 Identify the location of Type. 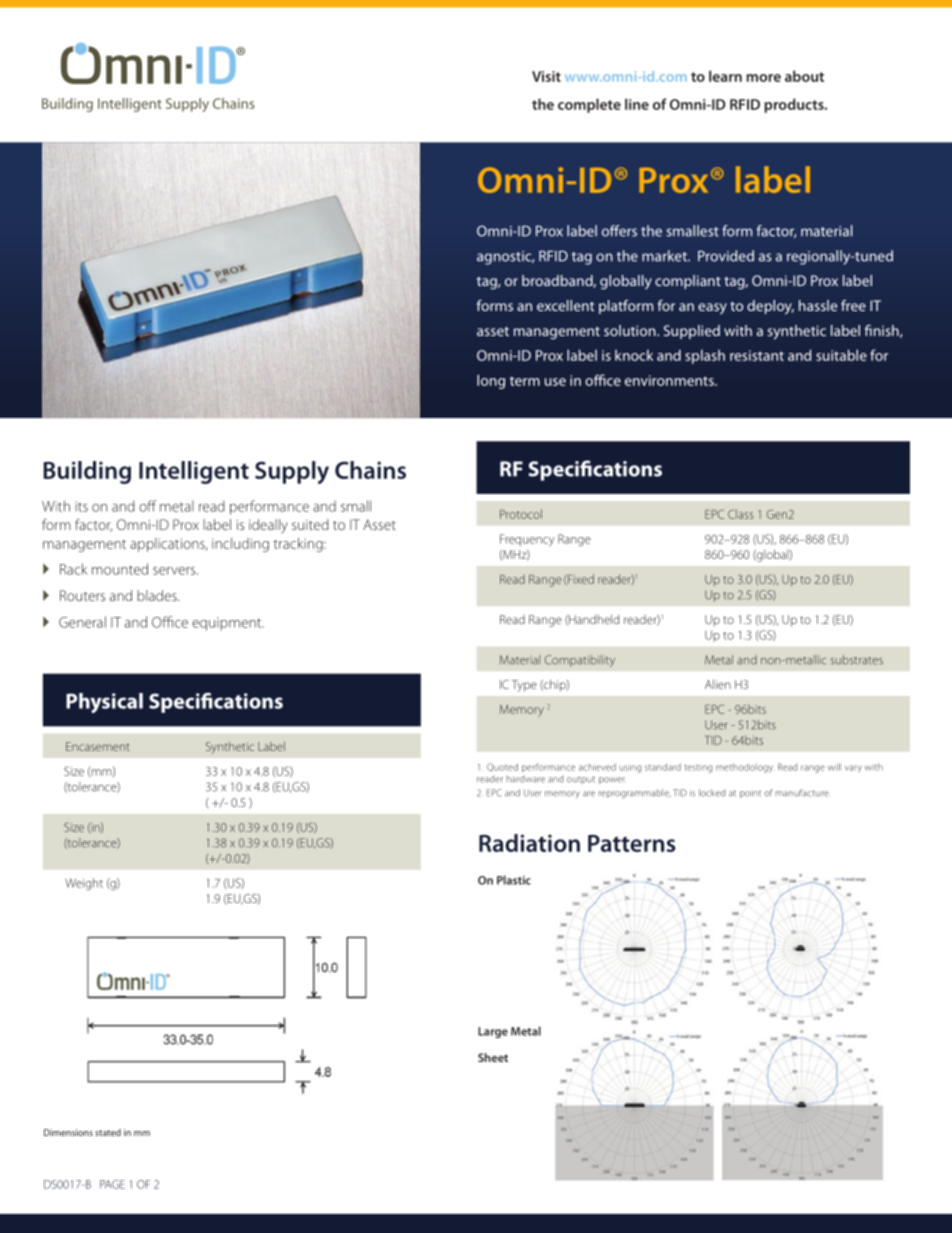
(524, 686).
